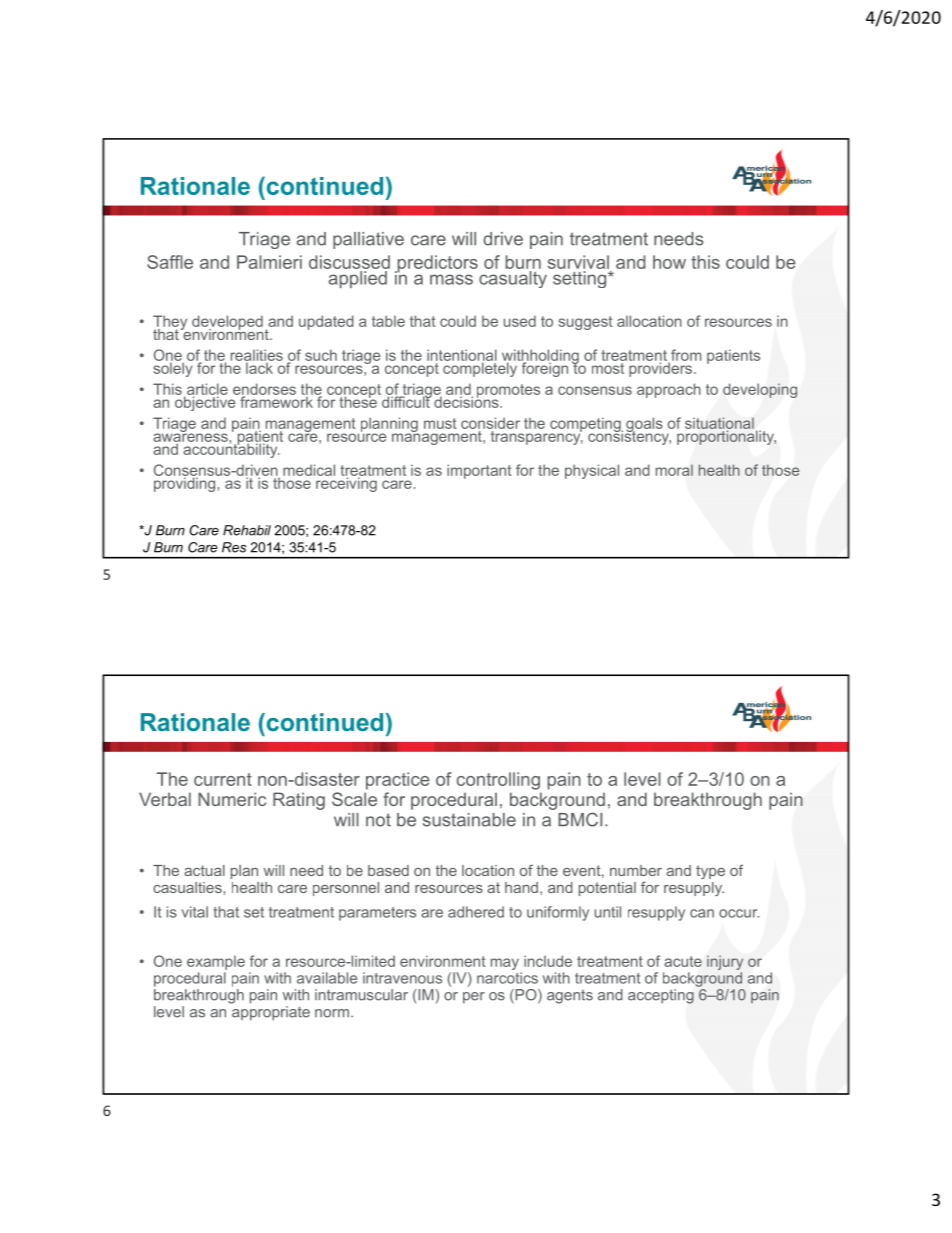  What do you see at coordinates (479, 471) in the screenshot?
I see `important` at bounding box center [479, 471].
